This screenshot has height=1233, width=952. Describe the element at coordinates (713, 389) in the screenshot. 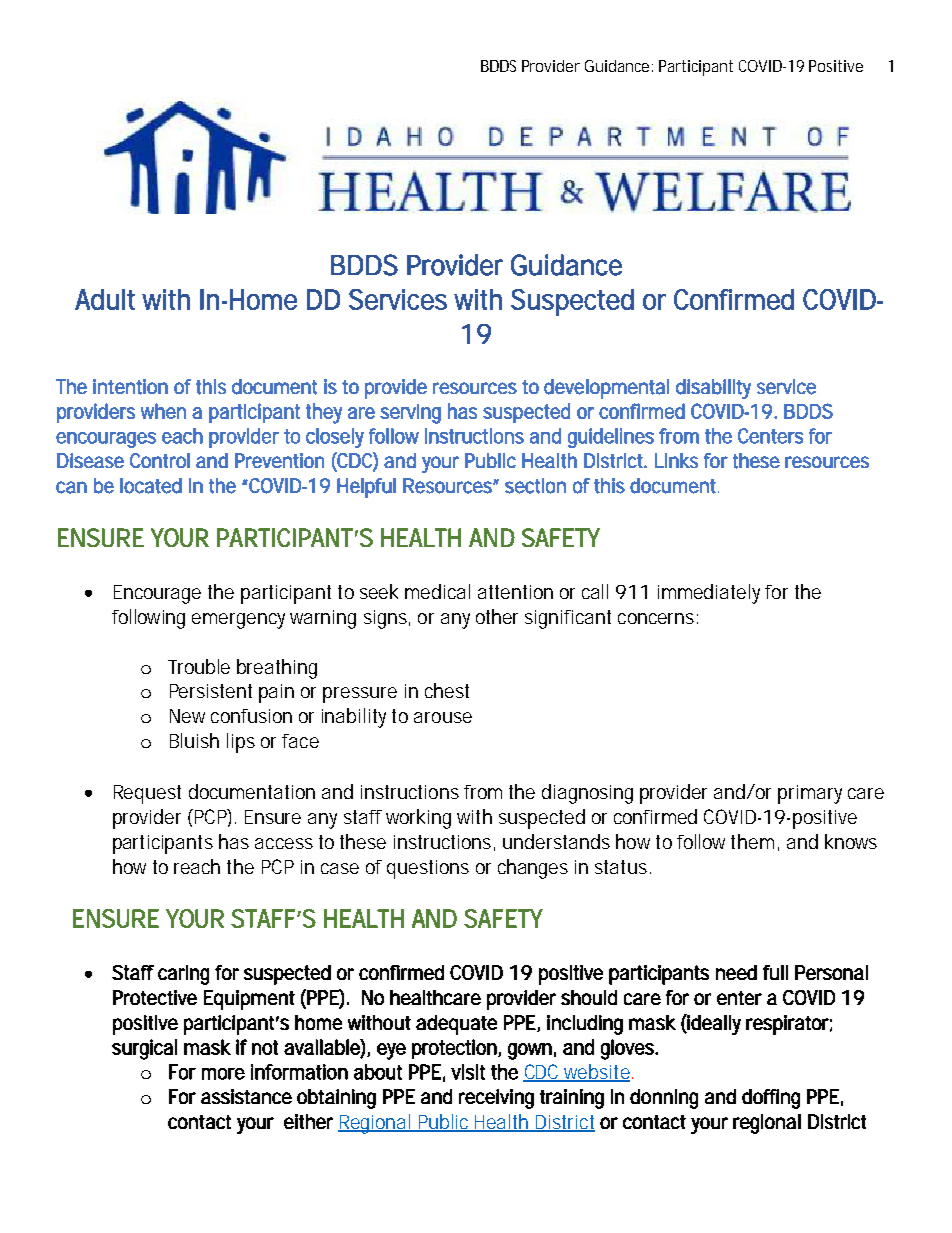

I see `disability` at that location.
